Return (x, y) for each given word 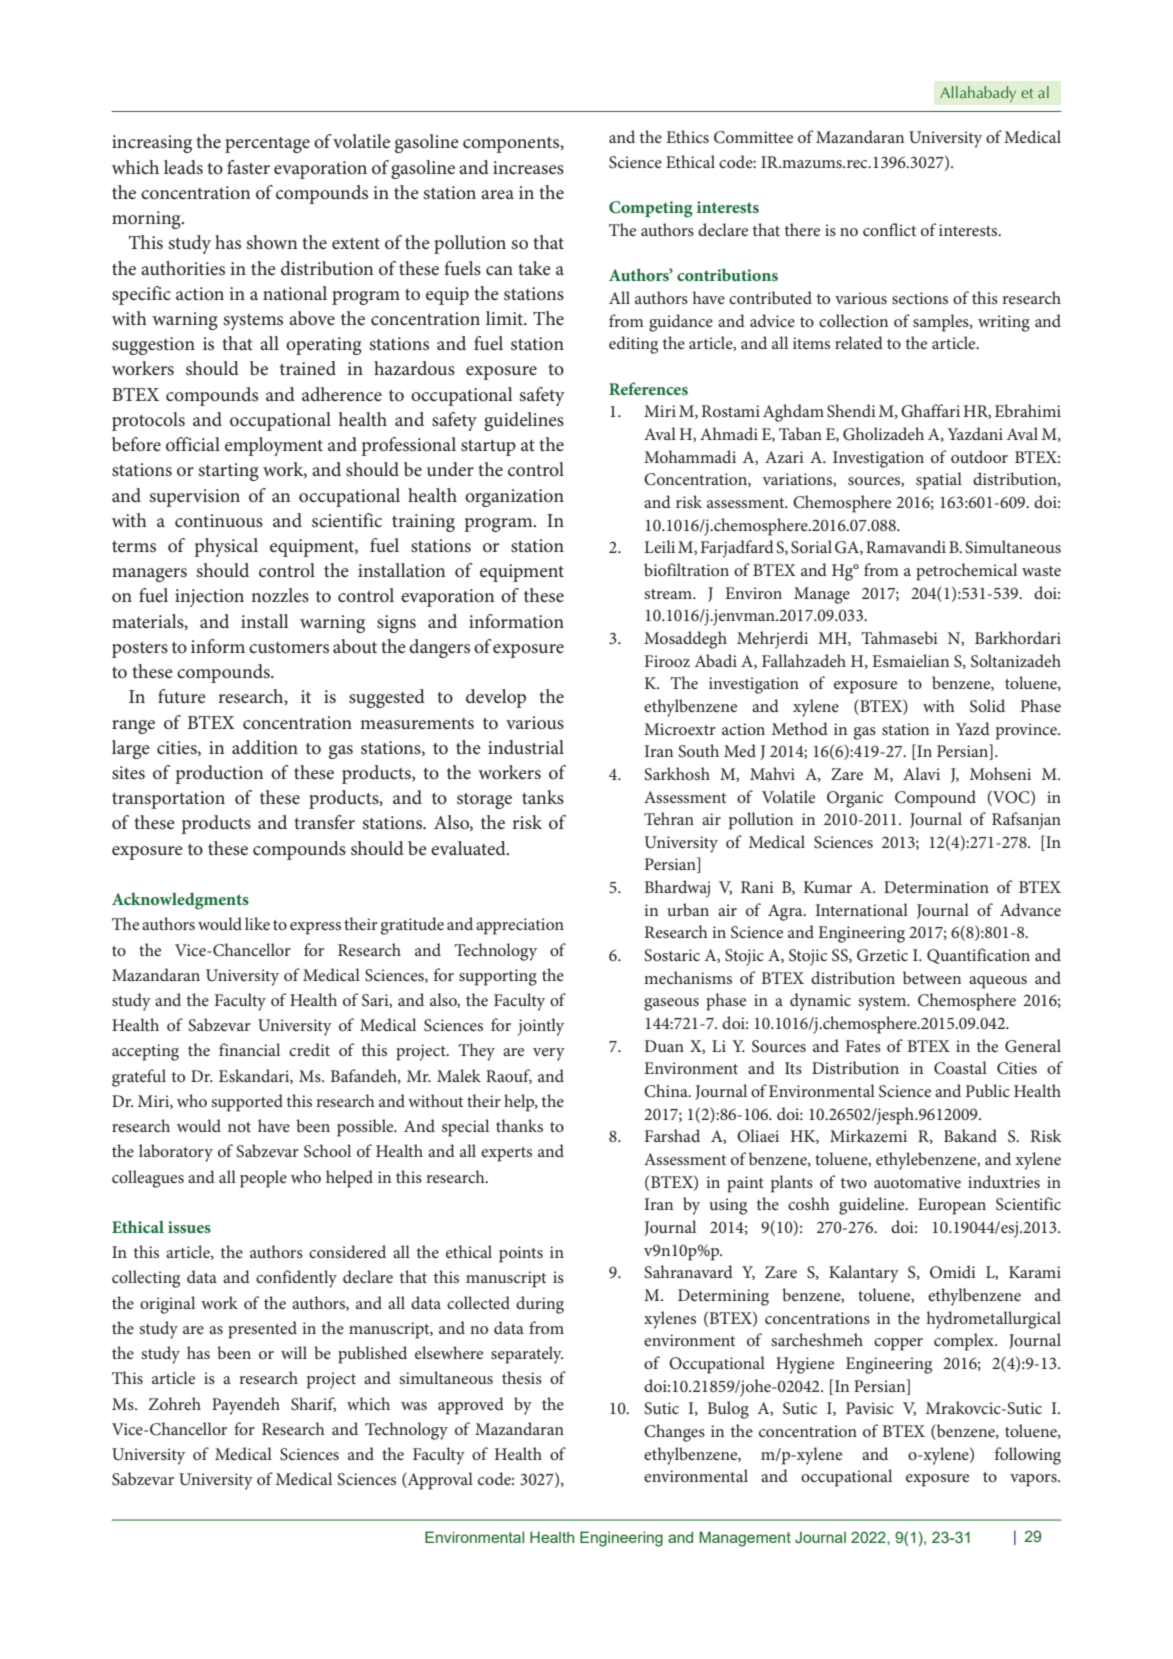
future (182, 696)
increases (528, 168)
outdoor (979, 456)
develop (496, 698)
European (952, 1206)
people (263, 1179)
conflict (889, 229)
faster (248, 167)
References (648, 388)
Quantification (978, 956)
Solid (987, 706)
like (257, 923)
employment (274, 446)
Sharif (313, 1404)
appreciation (520, 926)
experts (506, 1154)
